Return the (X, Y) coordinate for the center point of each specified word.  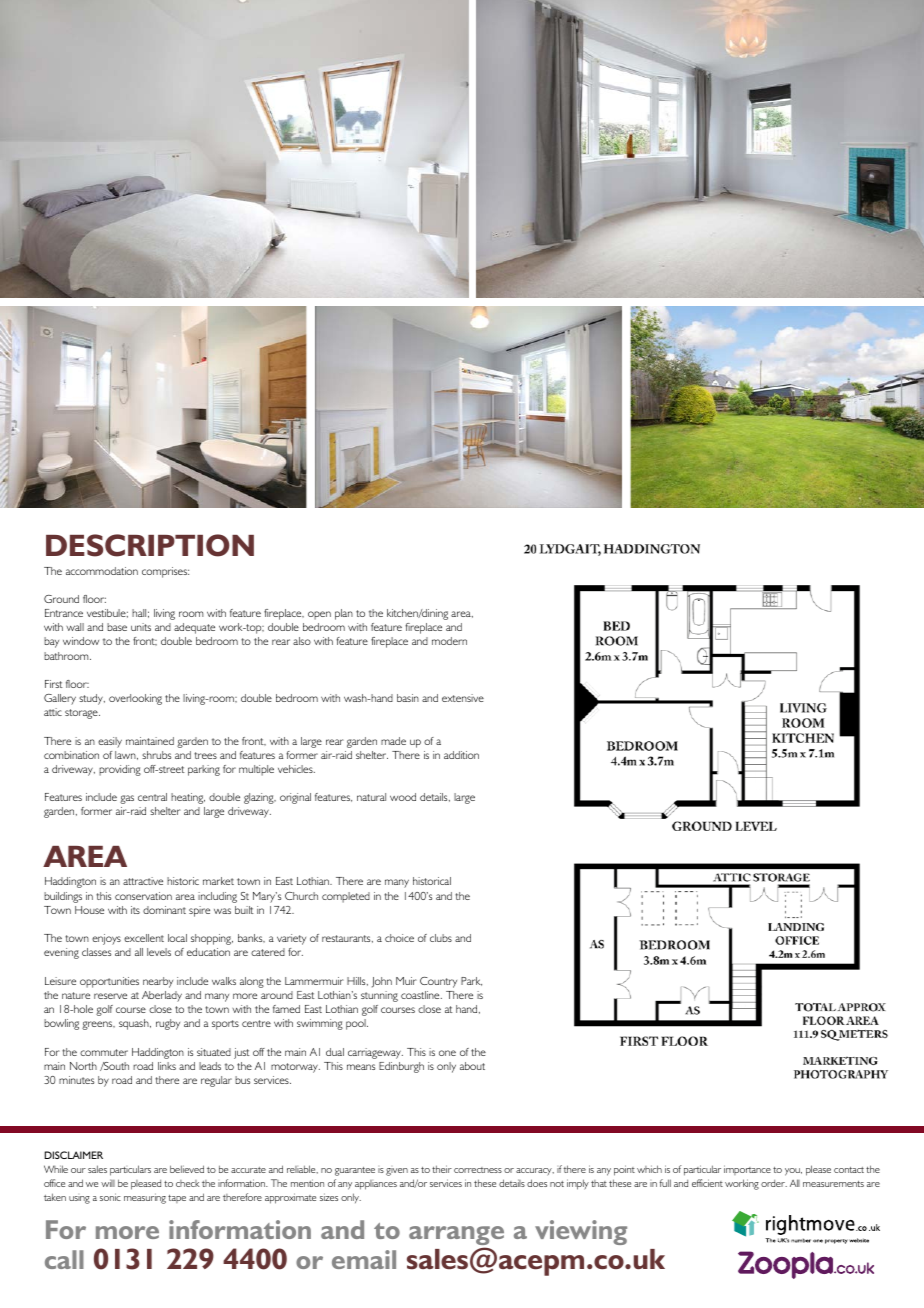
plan (344, 614)
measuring (145, 1198)
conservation (143, 896)
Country (438, 982)
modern (449, 641)
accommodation (102, 571)
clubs (441, 938)
